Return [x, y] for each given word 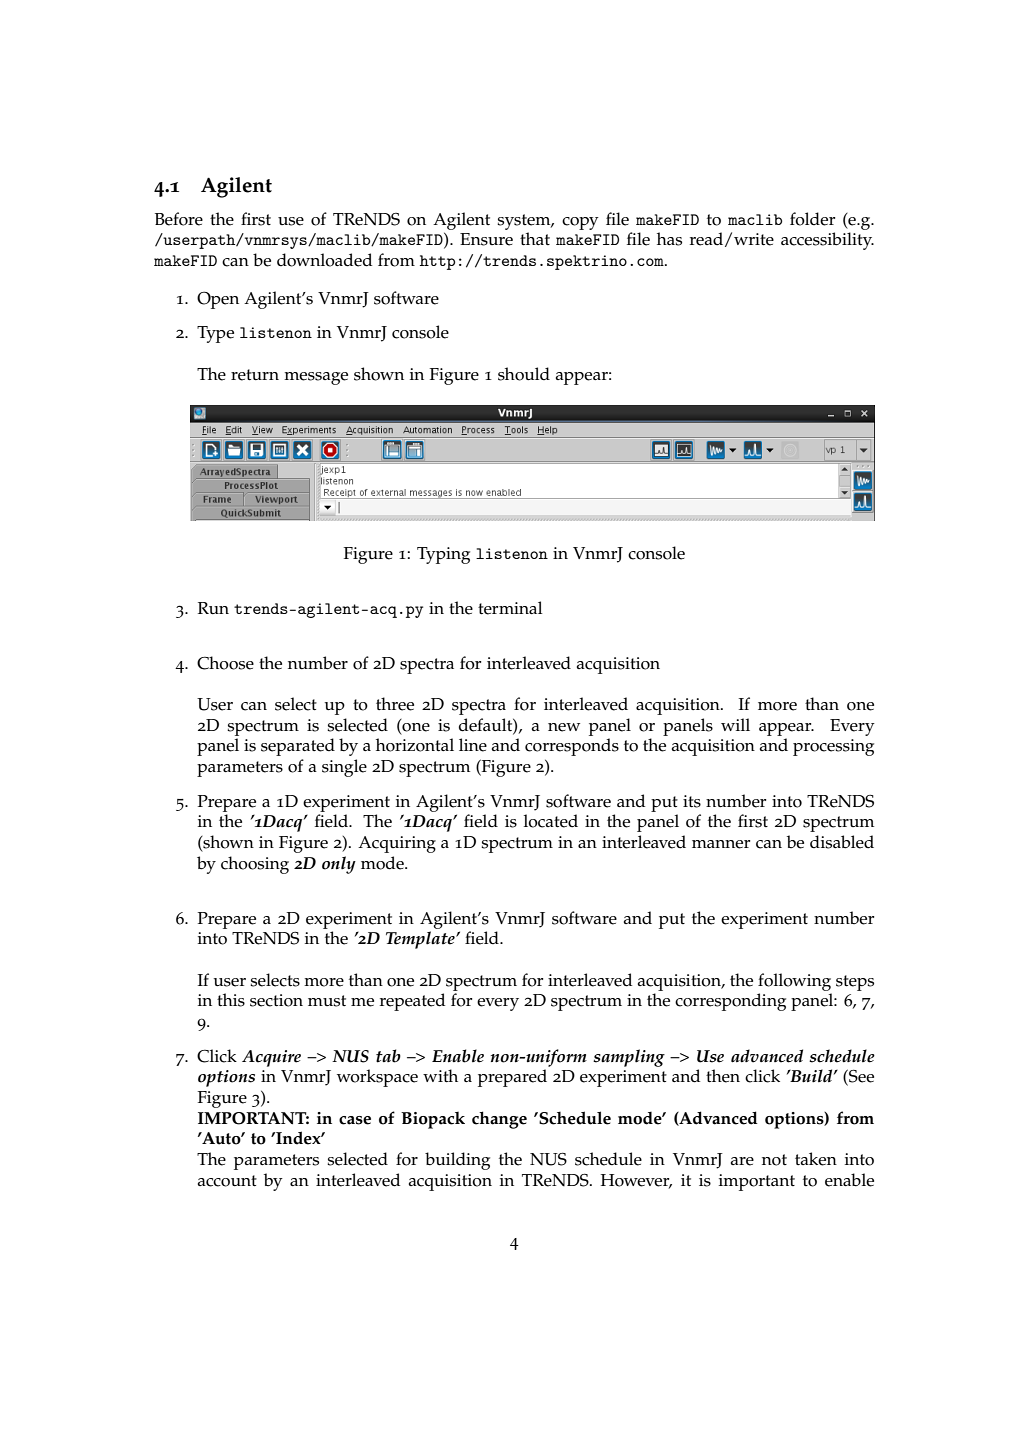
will [735, 724]
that [535, 238]
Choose [225, 663]
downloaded [324, 260]
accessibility [827, 241]
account [227, 1181]
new [564, 727]
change [499, 1120]
